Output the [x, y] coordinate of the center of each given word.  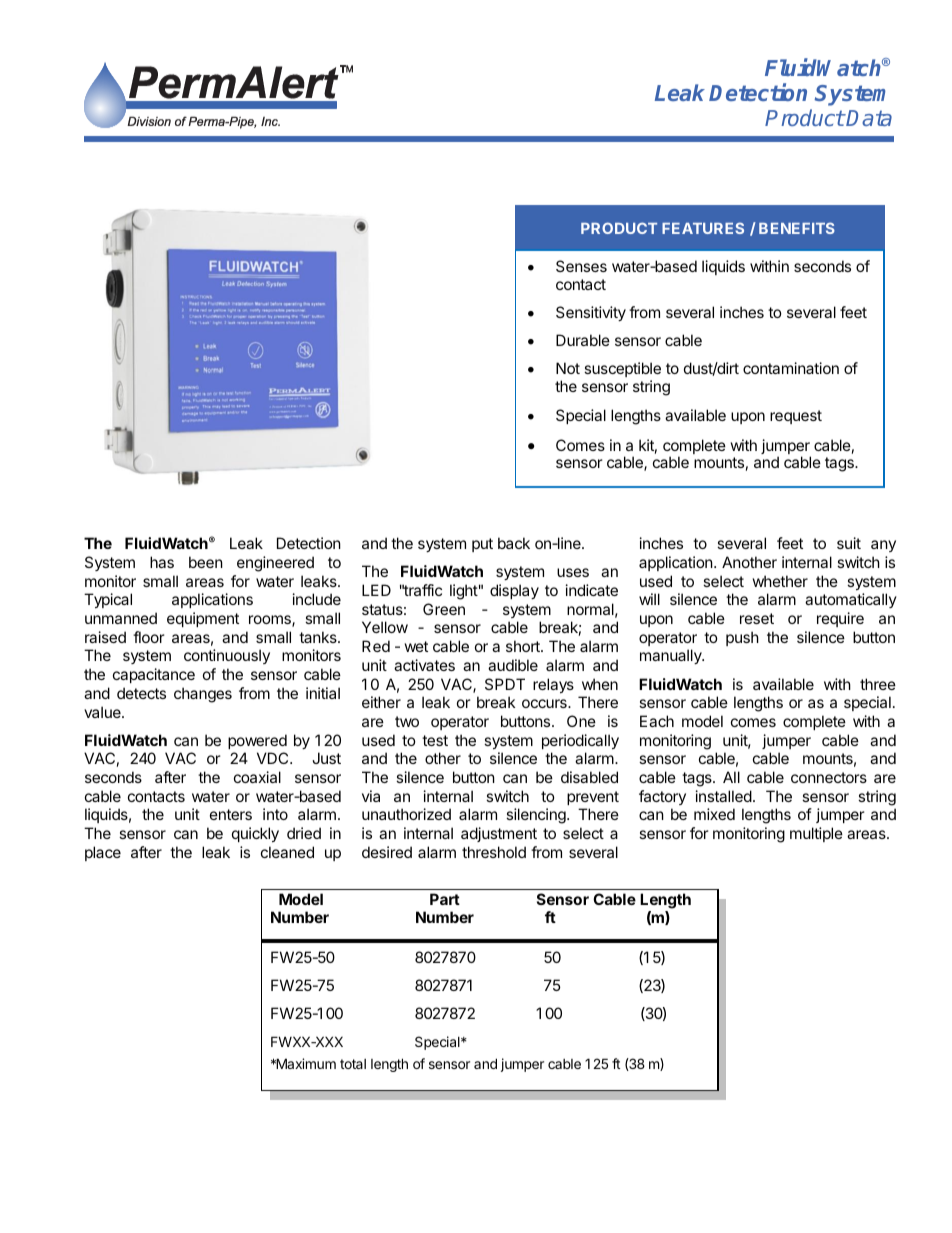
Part [445, 899]
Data [869, 118]
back [514, 543]
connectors [829, 777]
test [435, 740]
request [796, 417]
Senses [581, 266]
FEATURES [703, 228]
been [206, 562]
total [353, 1064]
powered [257, 741]
